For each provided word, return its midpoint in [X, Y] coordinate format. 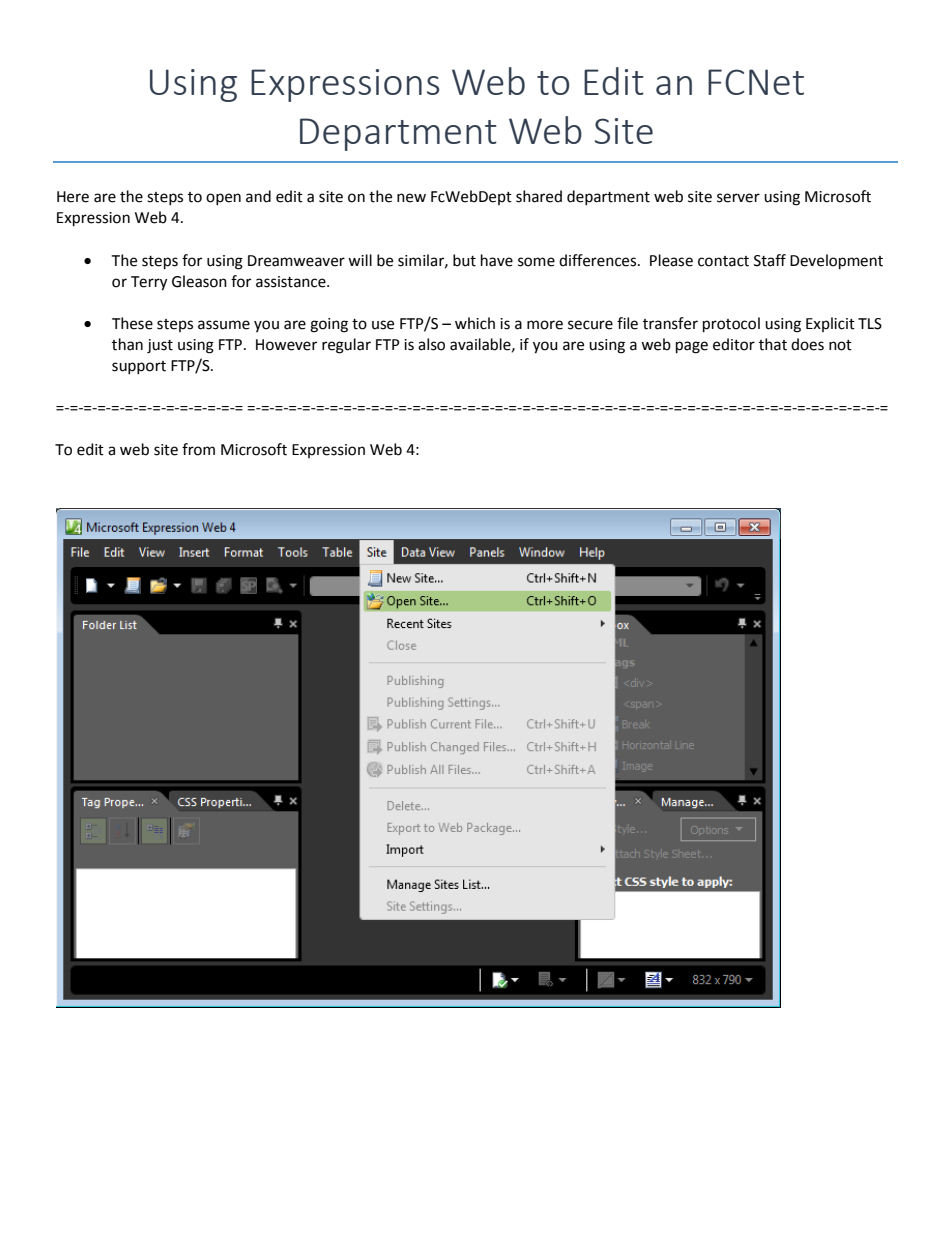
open [223, 199]
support [139, 367]
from [198, 449]
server [738, 198]
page [692, 347]
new [411, 198]
